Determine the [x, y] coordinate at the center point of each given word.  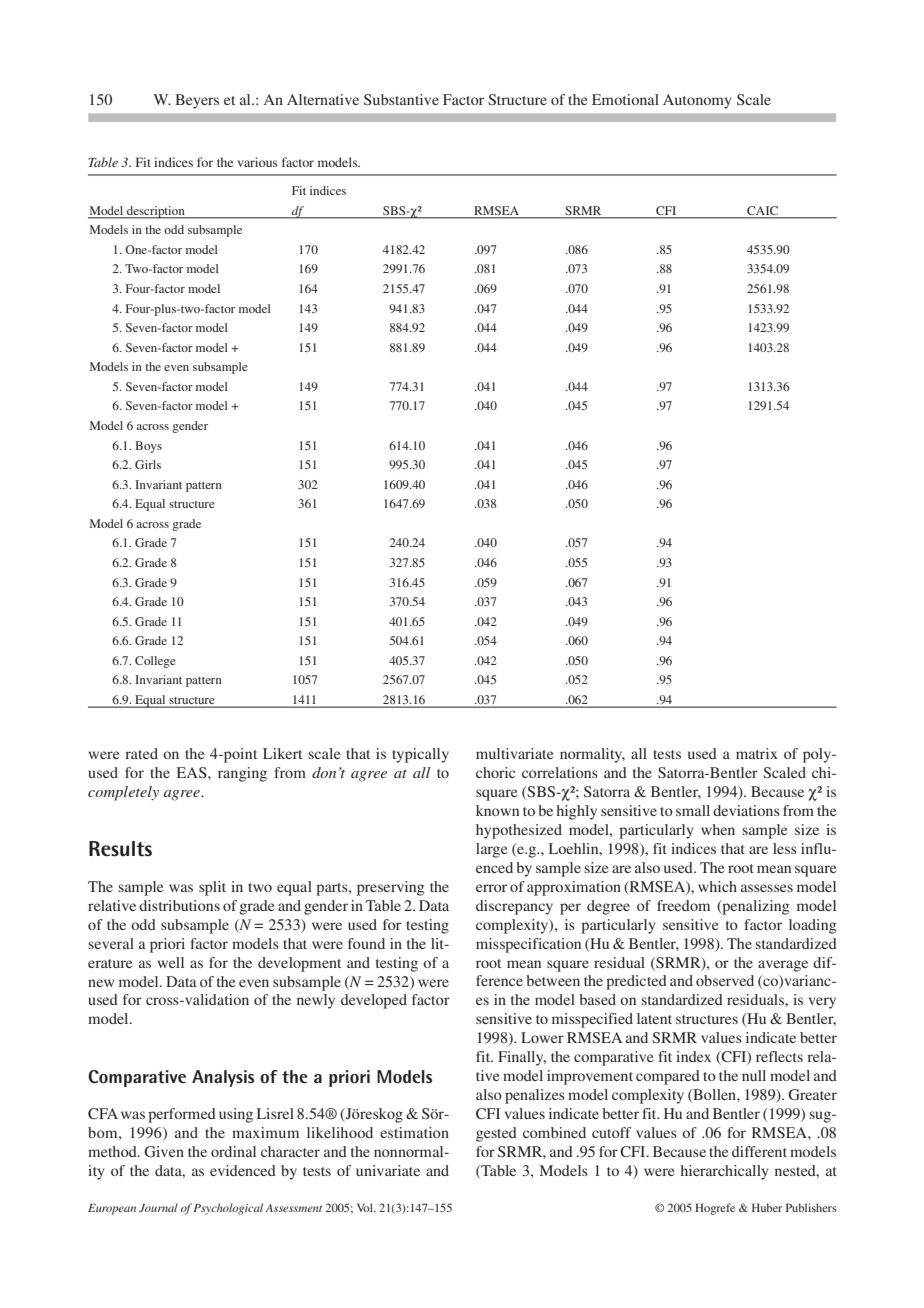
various [257, 162]
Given [164, 1151]
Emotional [625, 99]
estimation [414, 1132]
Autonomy [697, 101]
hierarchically [724, 1172]
